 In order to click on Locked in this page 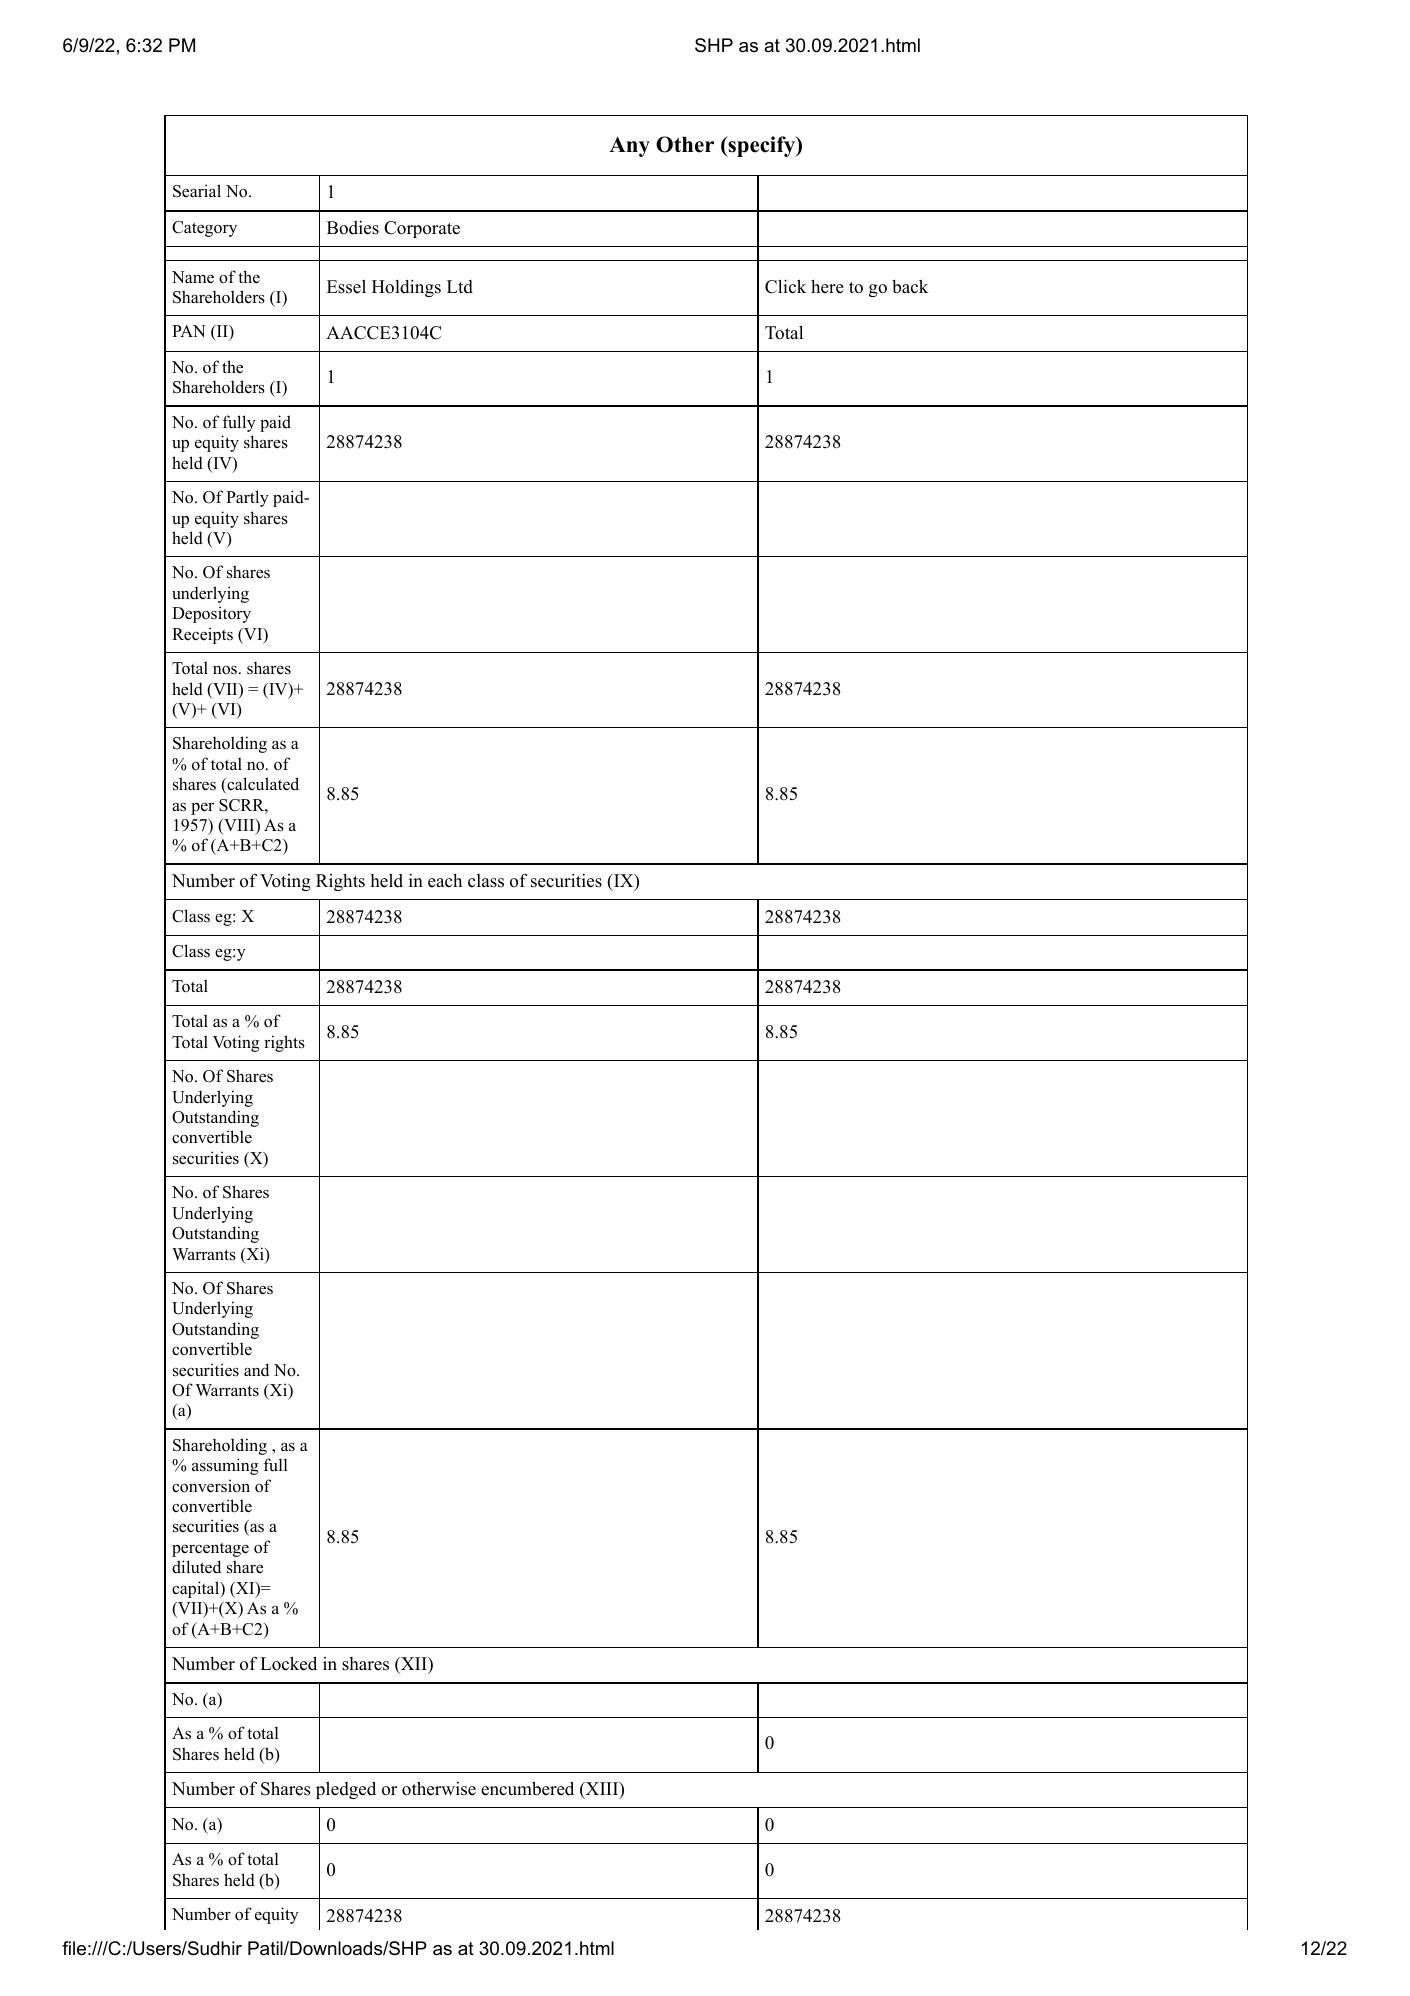, I will do `click(288, 1663)`.
